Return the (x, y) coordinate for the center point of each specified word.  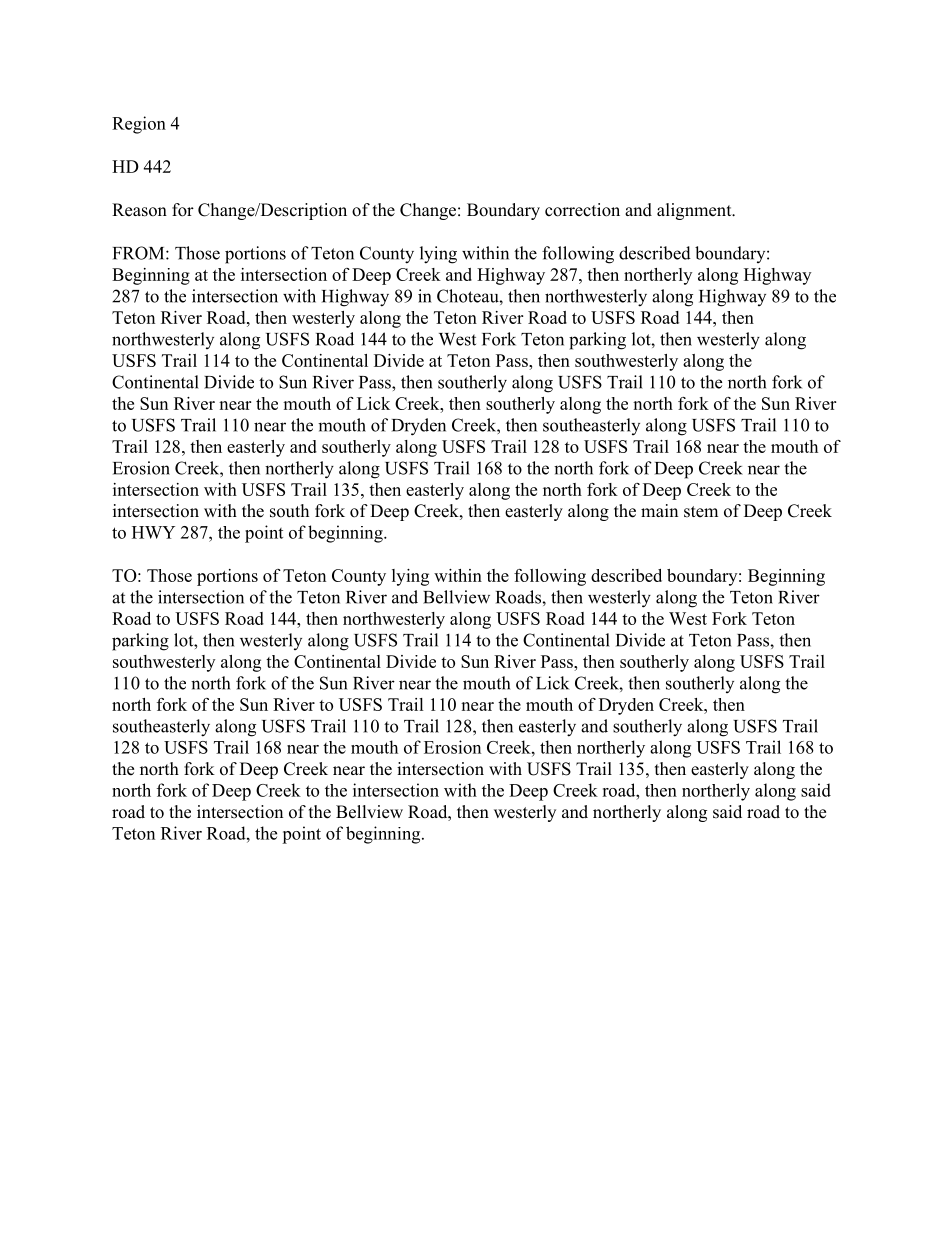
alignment (695, 211)
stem (701, 512)
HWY (153, 532)
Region (139, 125)
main (659, 510)
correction (582, 210)
